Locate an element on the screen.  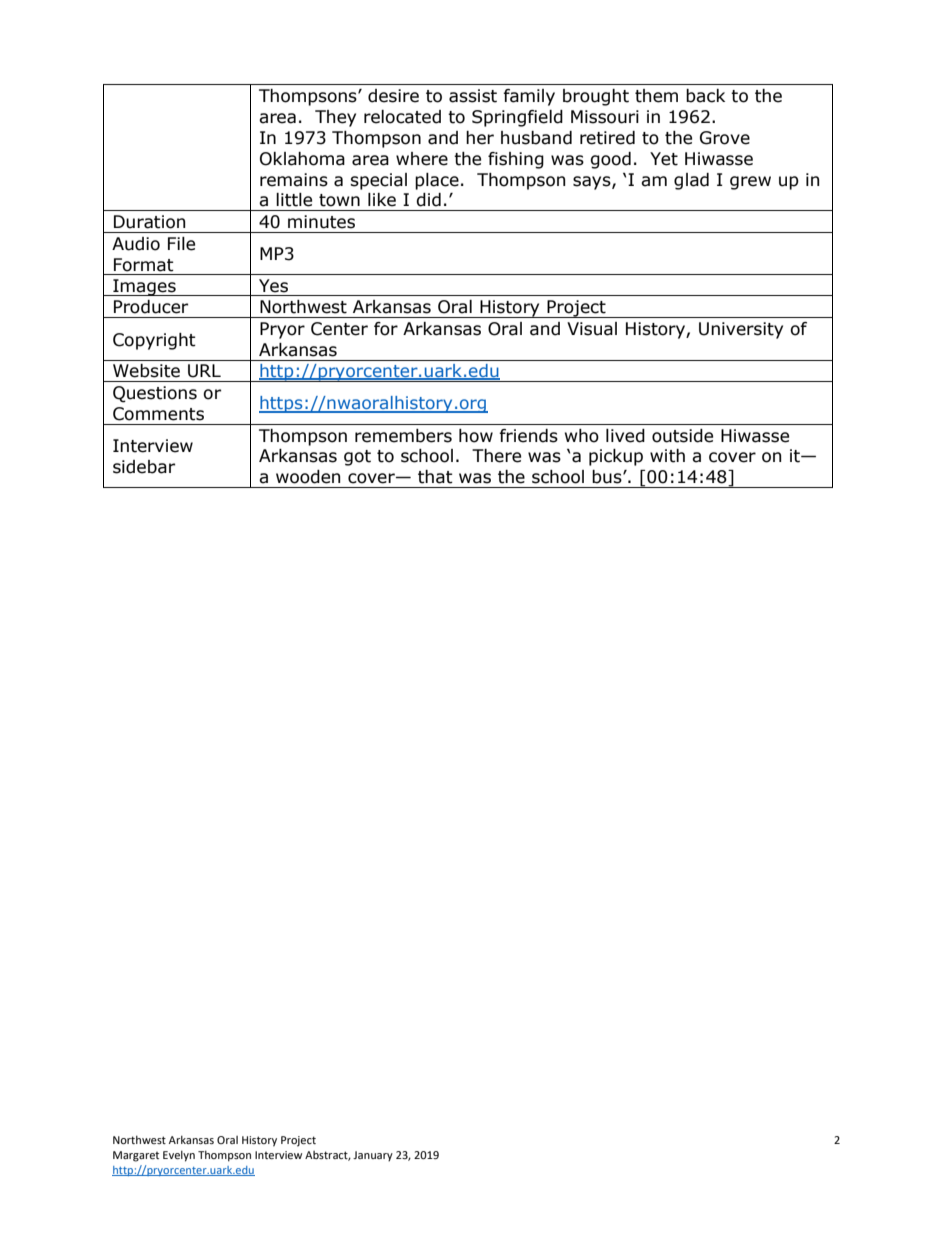
that is located at coordinates (435, 477).
